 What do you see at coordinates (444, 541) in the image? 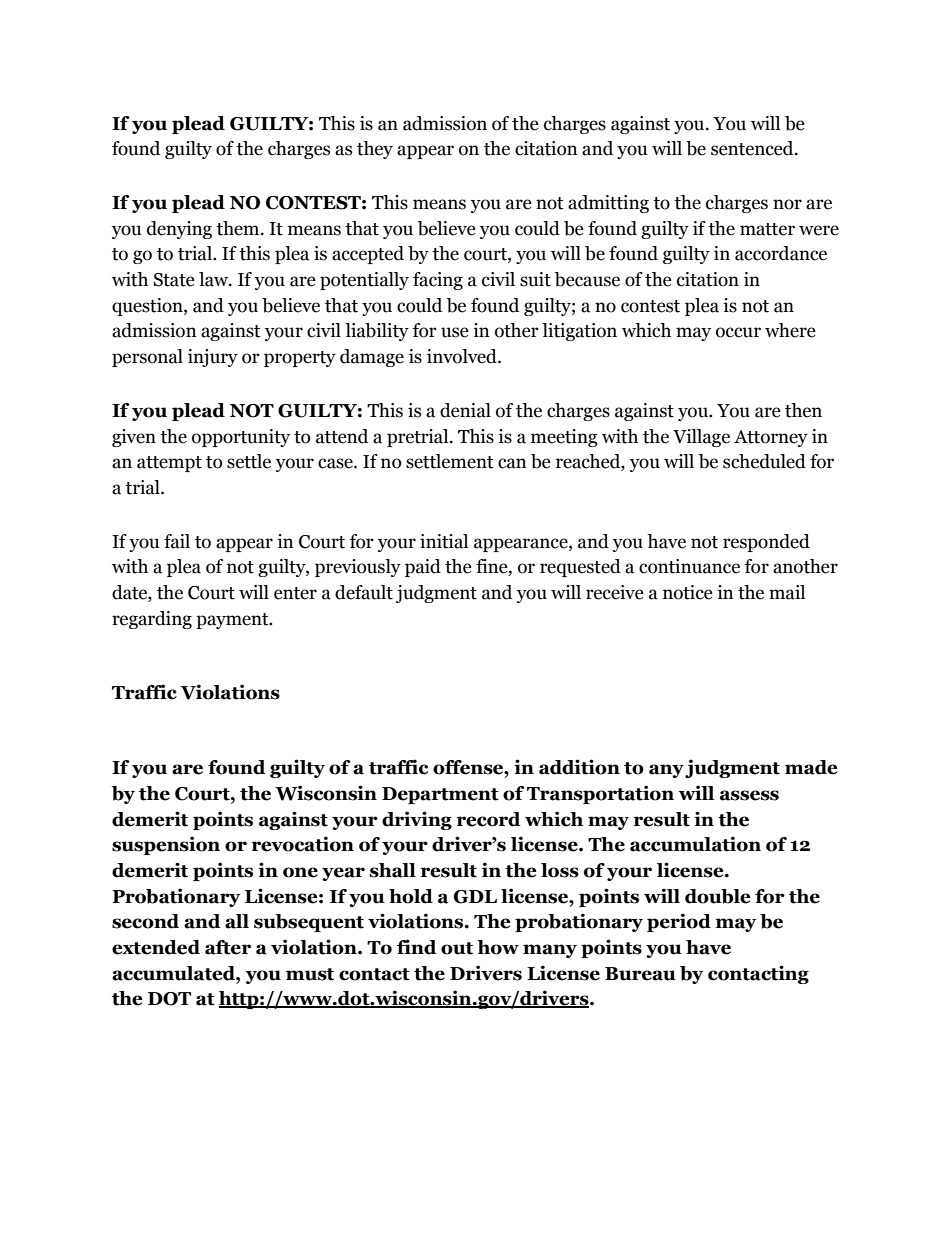
I see `initial` at bounding box center [444, 541].
